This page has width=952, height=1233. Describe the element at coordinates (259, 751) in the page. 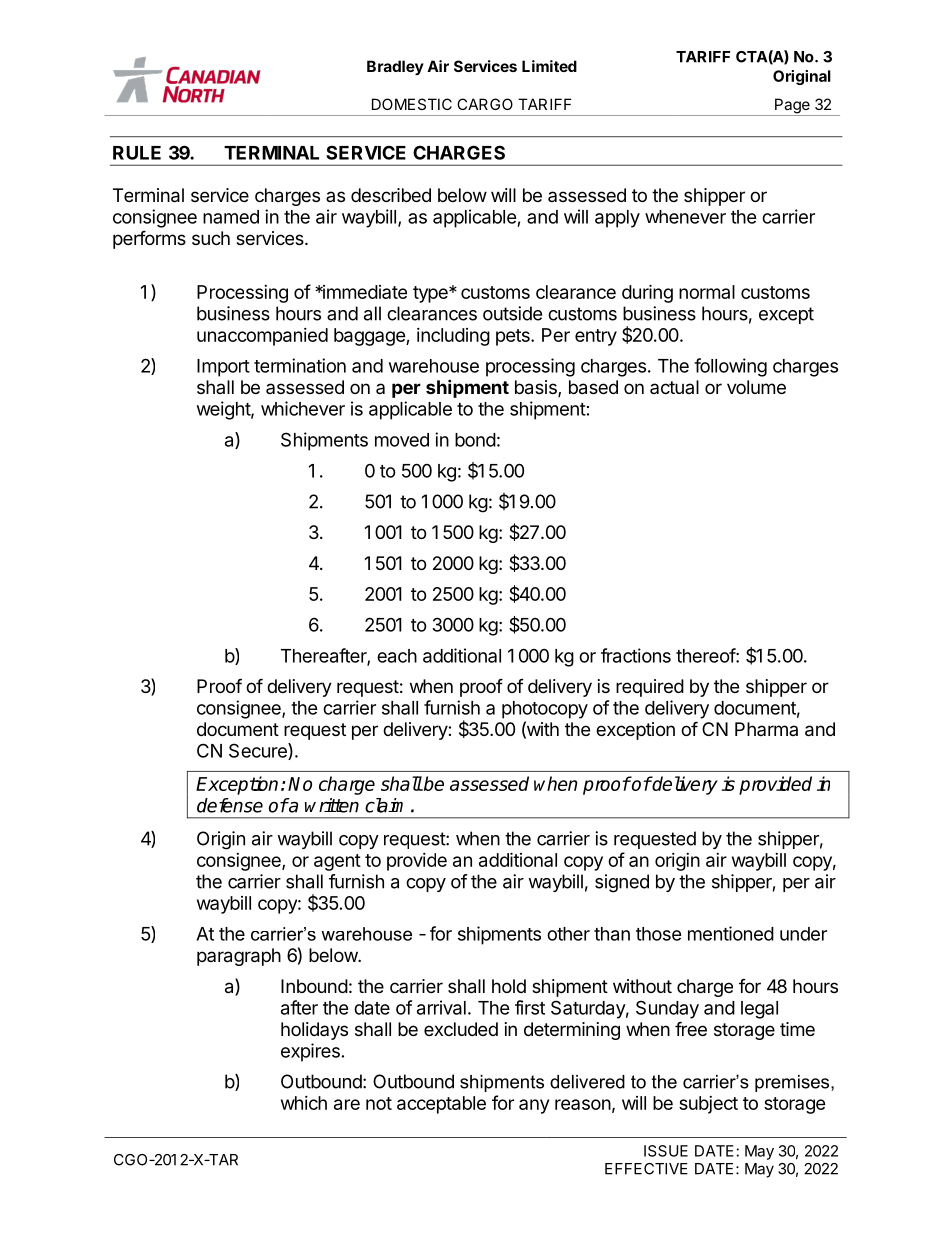

I see `Secure` at that location.
